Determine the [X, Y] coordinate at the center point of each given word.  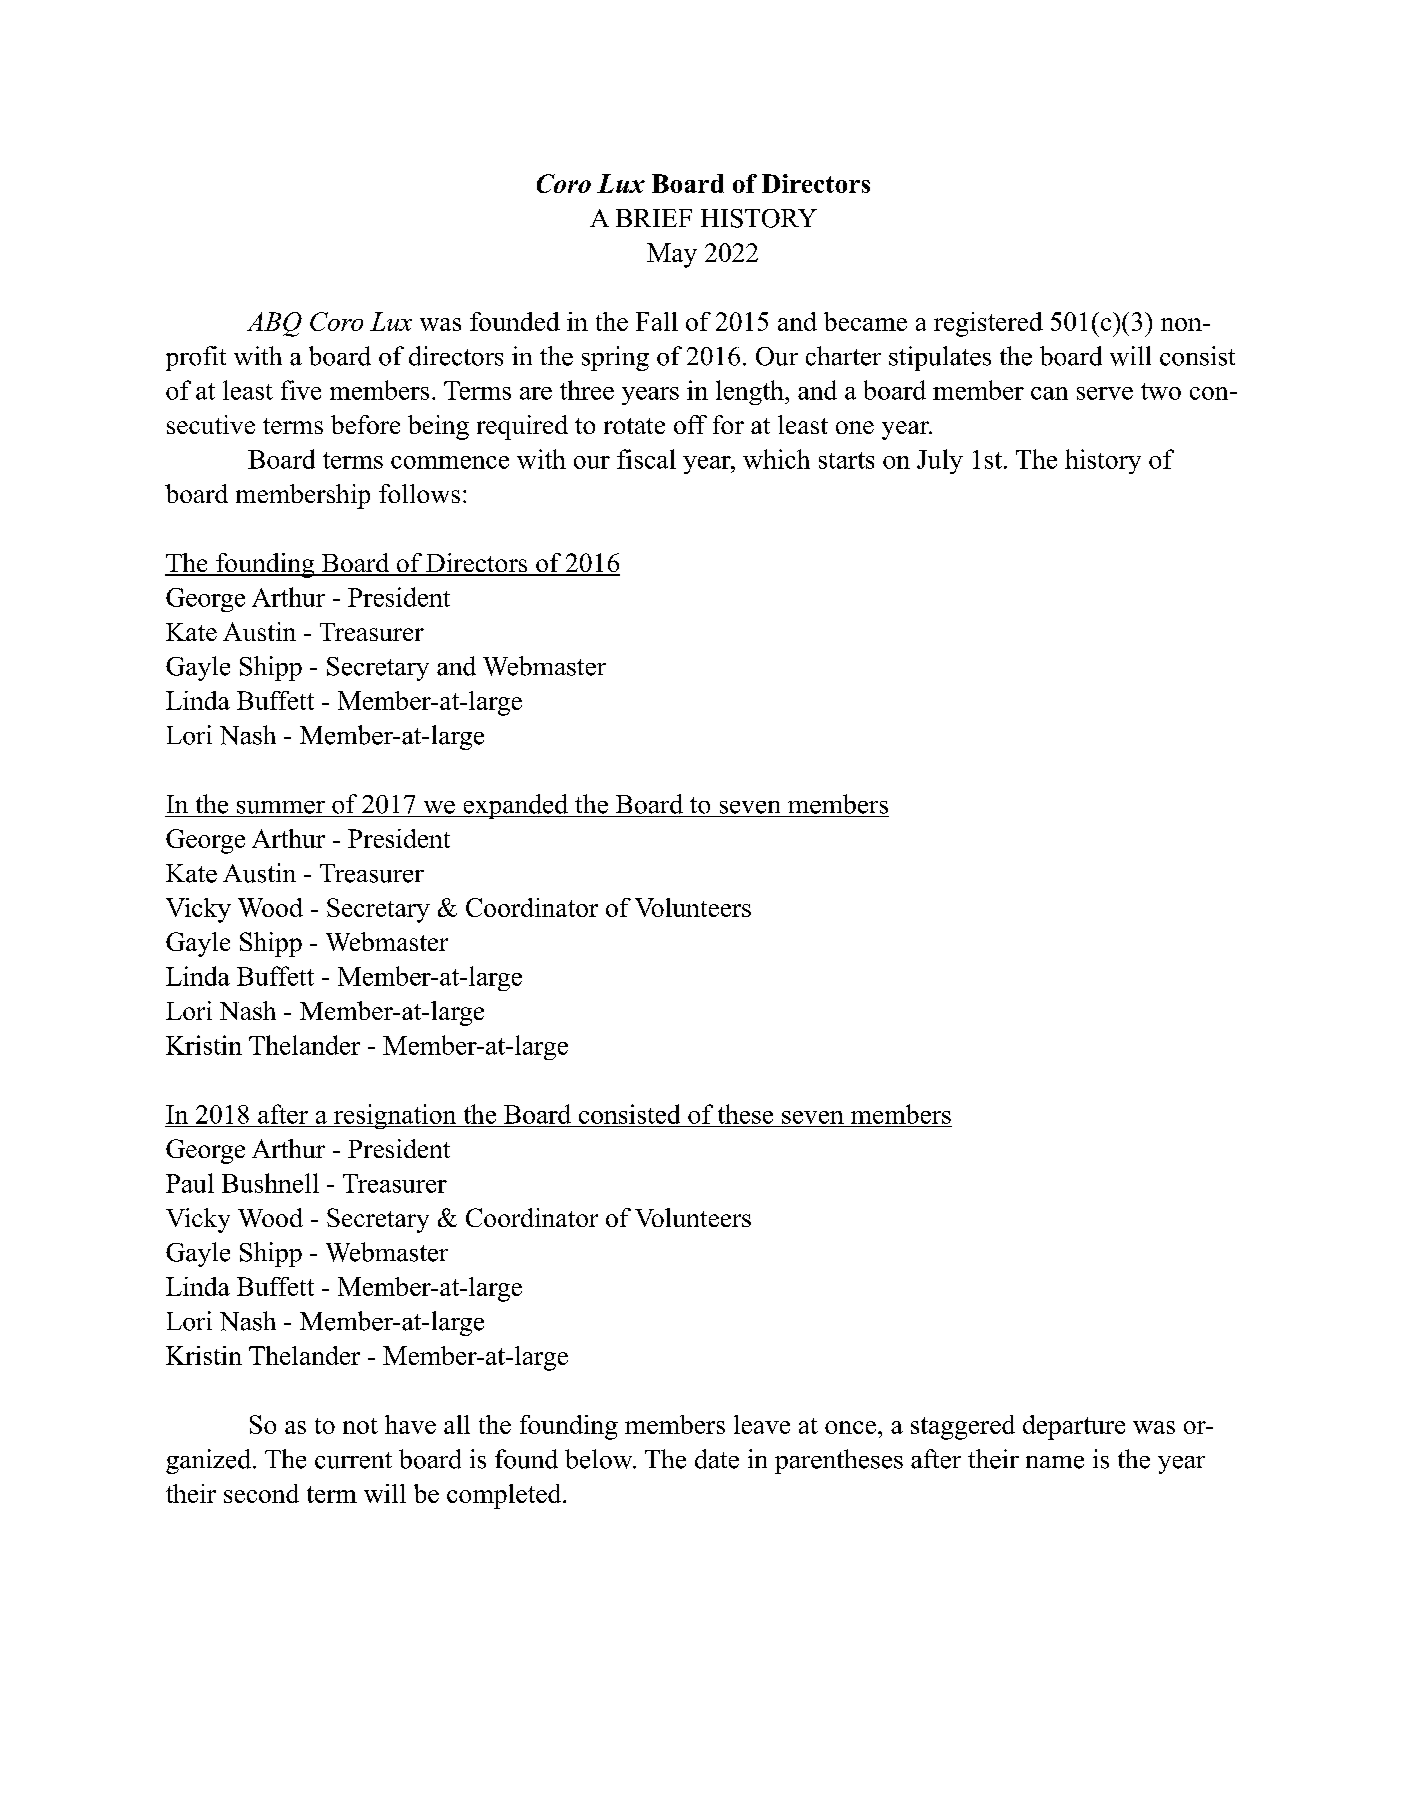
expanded [516, 806]
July [940, 461]
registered [988, 324]
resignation [395, 1116]
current [353, 1460]
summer [281, 807]
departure [1074, 1427]
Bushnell [270, 1183]
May [672, 255]
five [301, 390]
